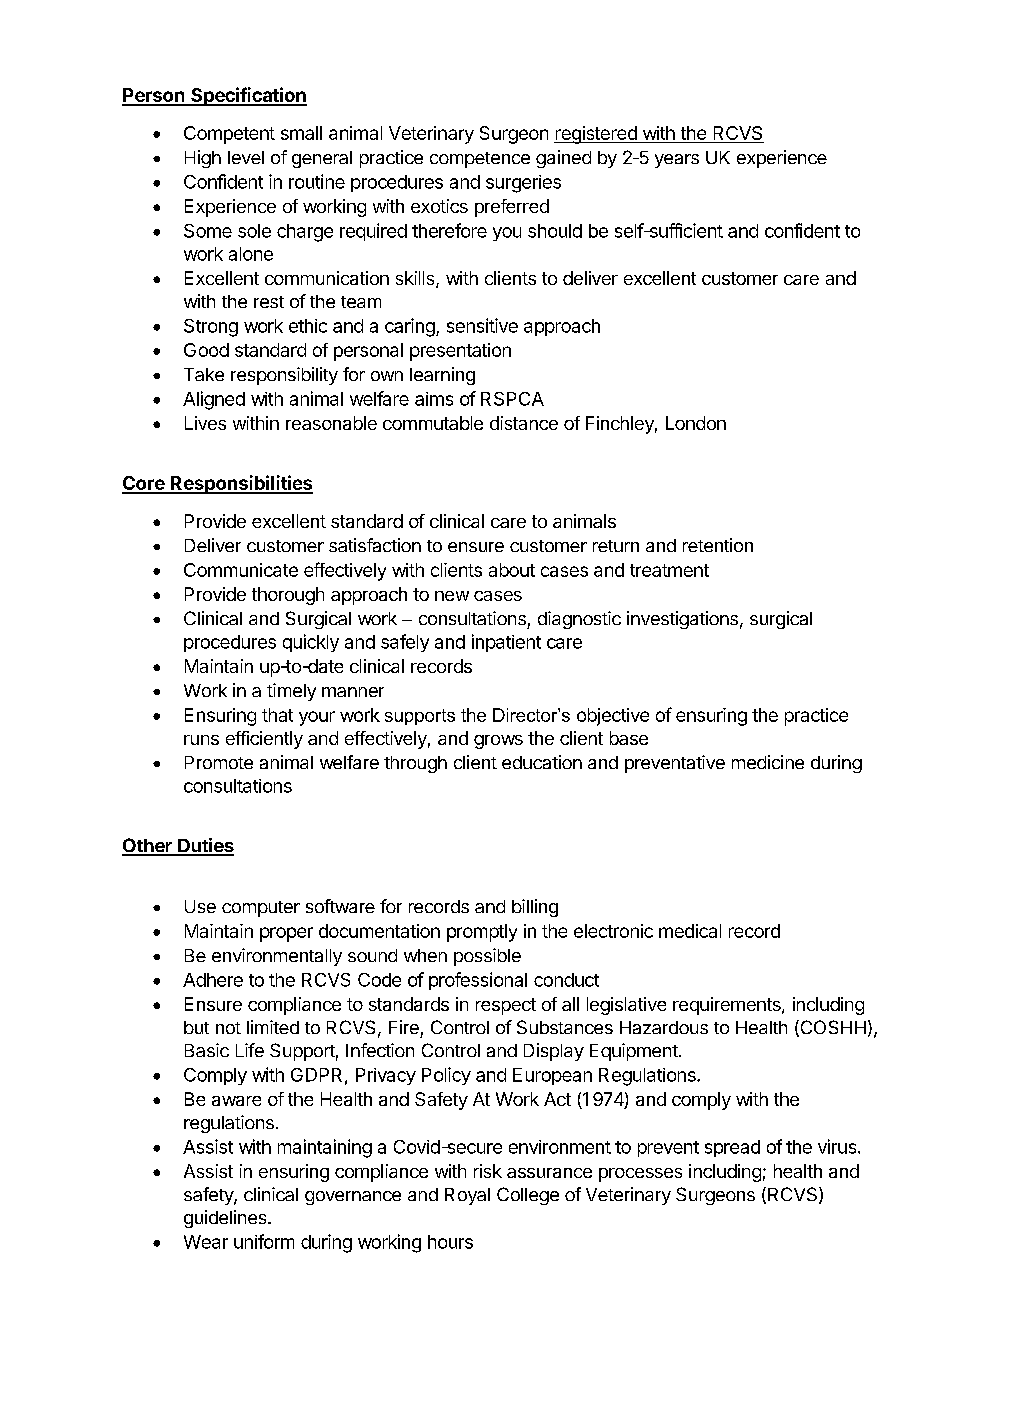 The height and width of the screenshot is (1427, 1009). What do you see at coordinates (690, 931) in the screenshot?
I see `medical` at bounding box center [690, 931].
